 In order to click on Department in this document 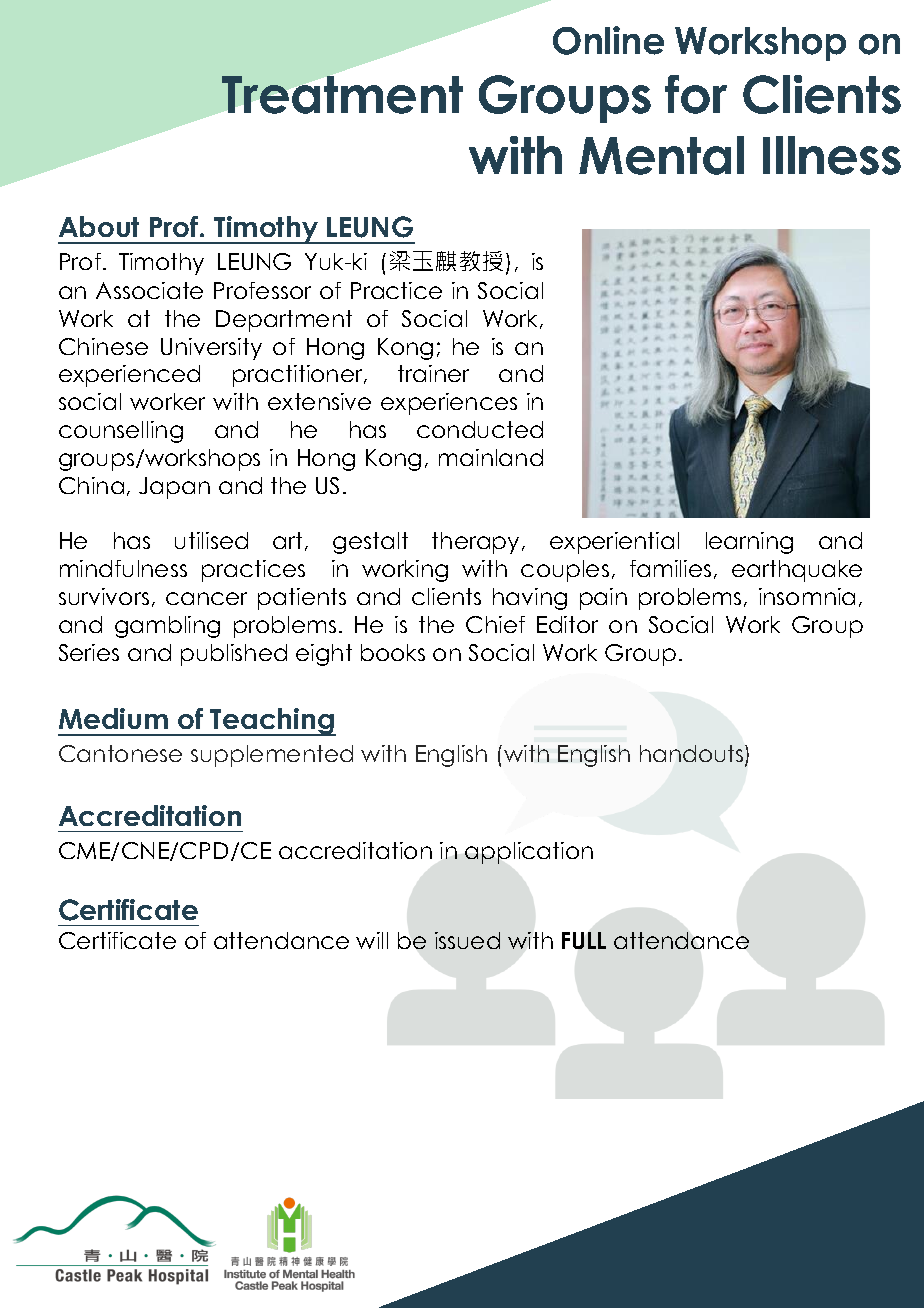, I will do `click(284, 321)`.
